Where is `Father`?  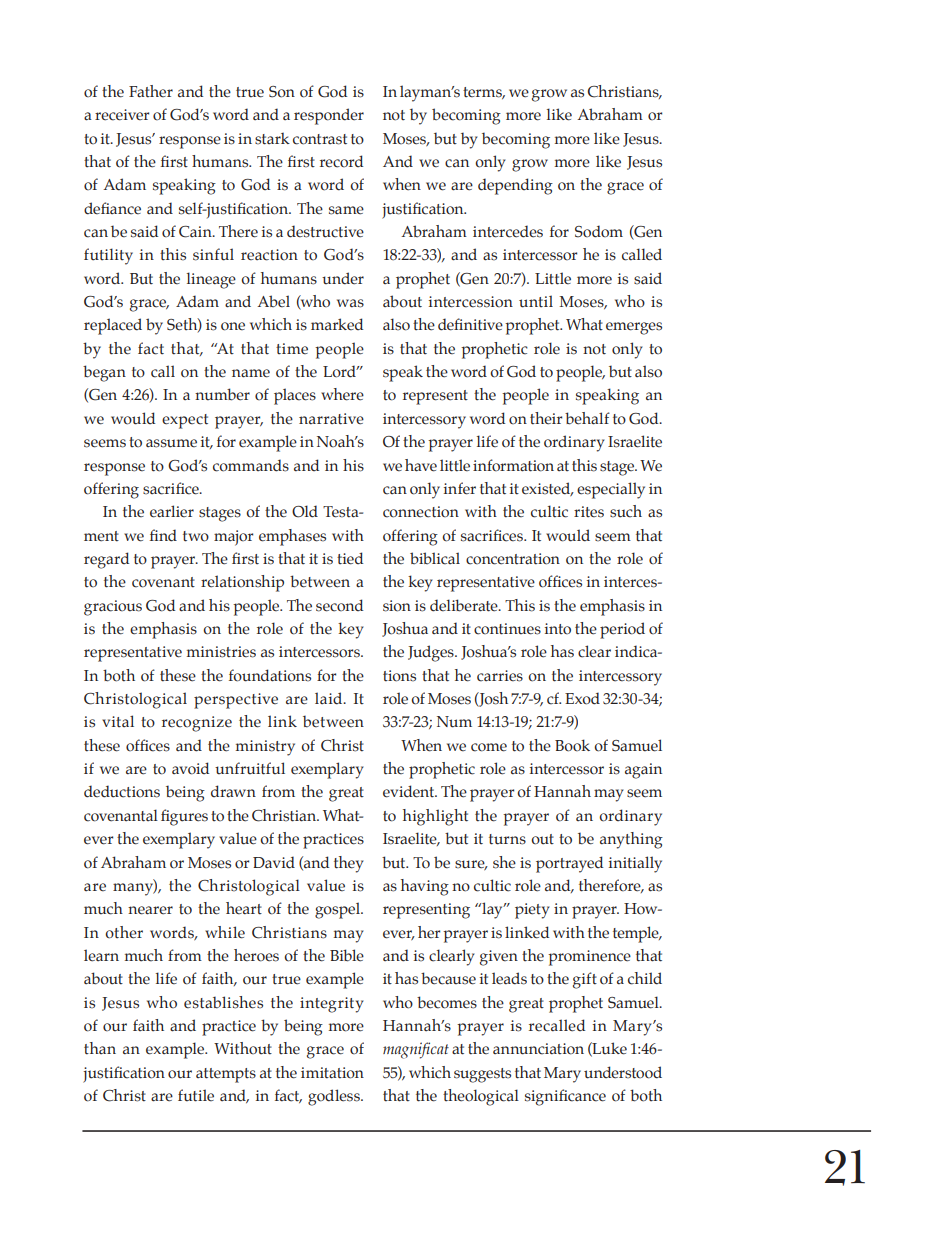 Father is located at coordinates (151, 91).
